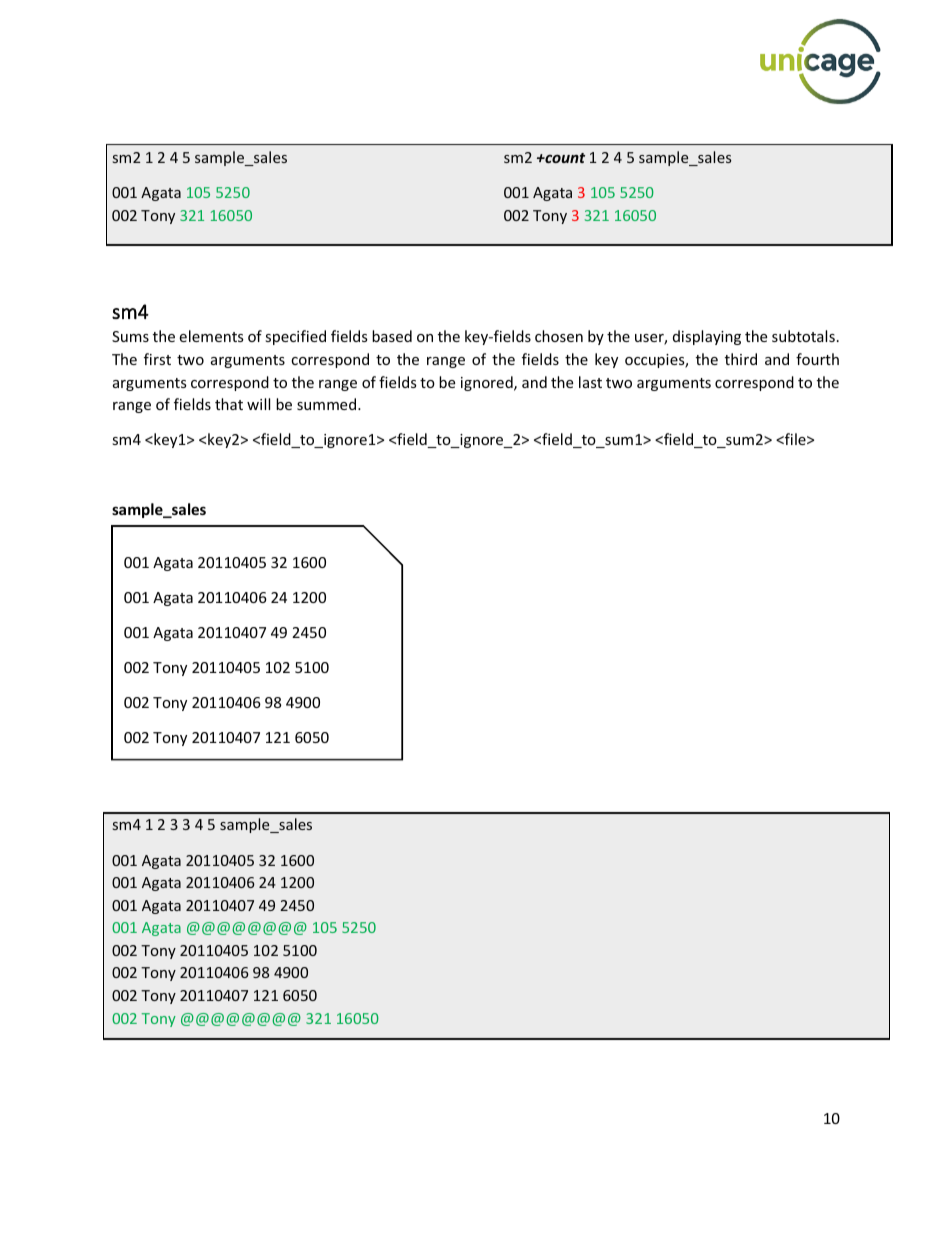 This screenshot has width=952, height=1233. Describe the element at coordinates (229, 404) in the screenshot. I see `that` at that location.
